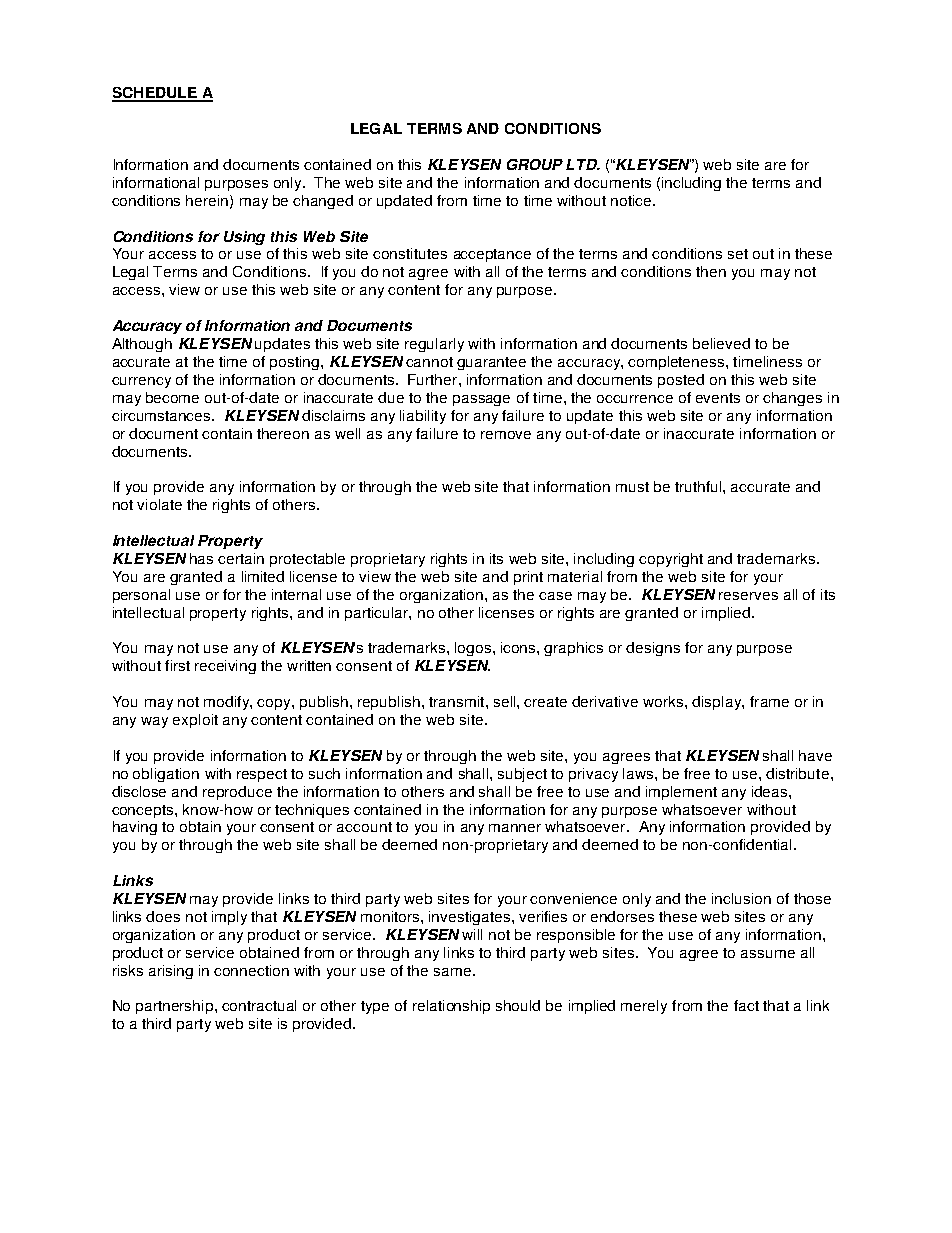 The width and height of the document is (952, 1233). I want to click on GROUP, so click(535, 164).
